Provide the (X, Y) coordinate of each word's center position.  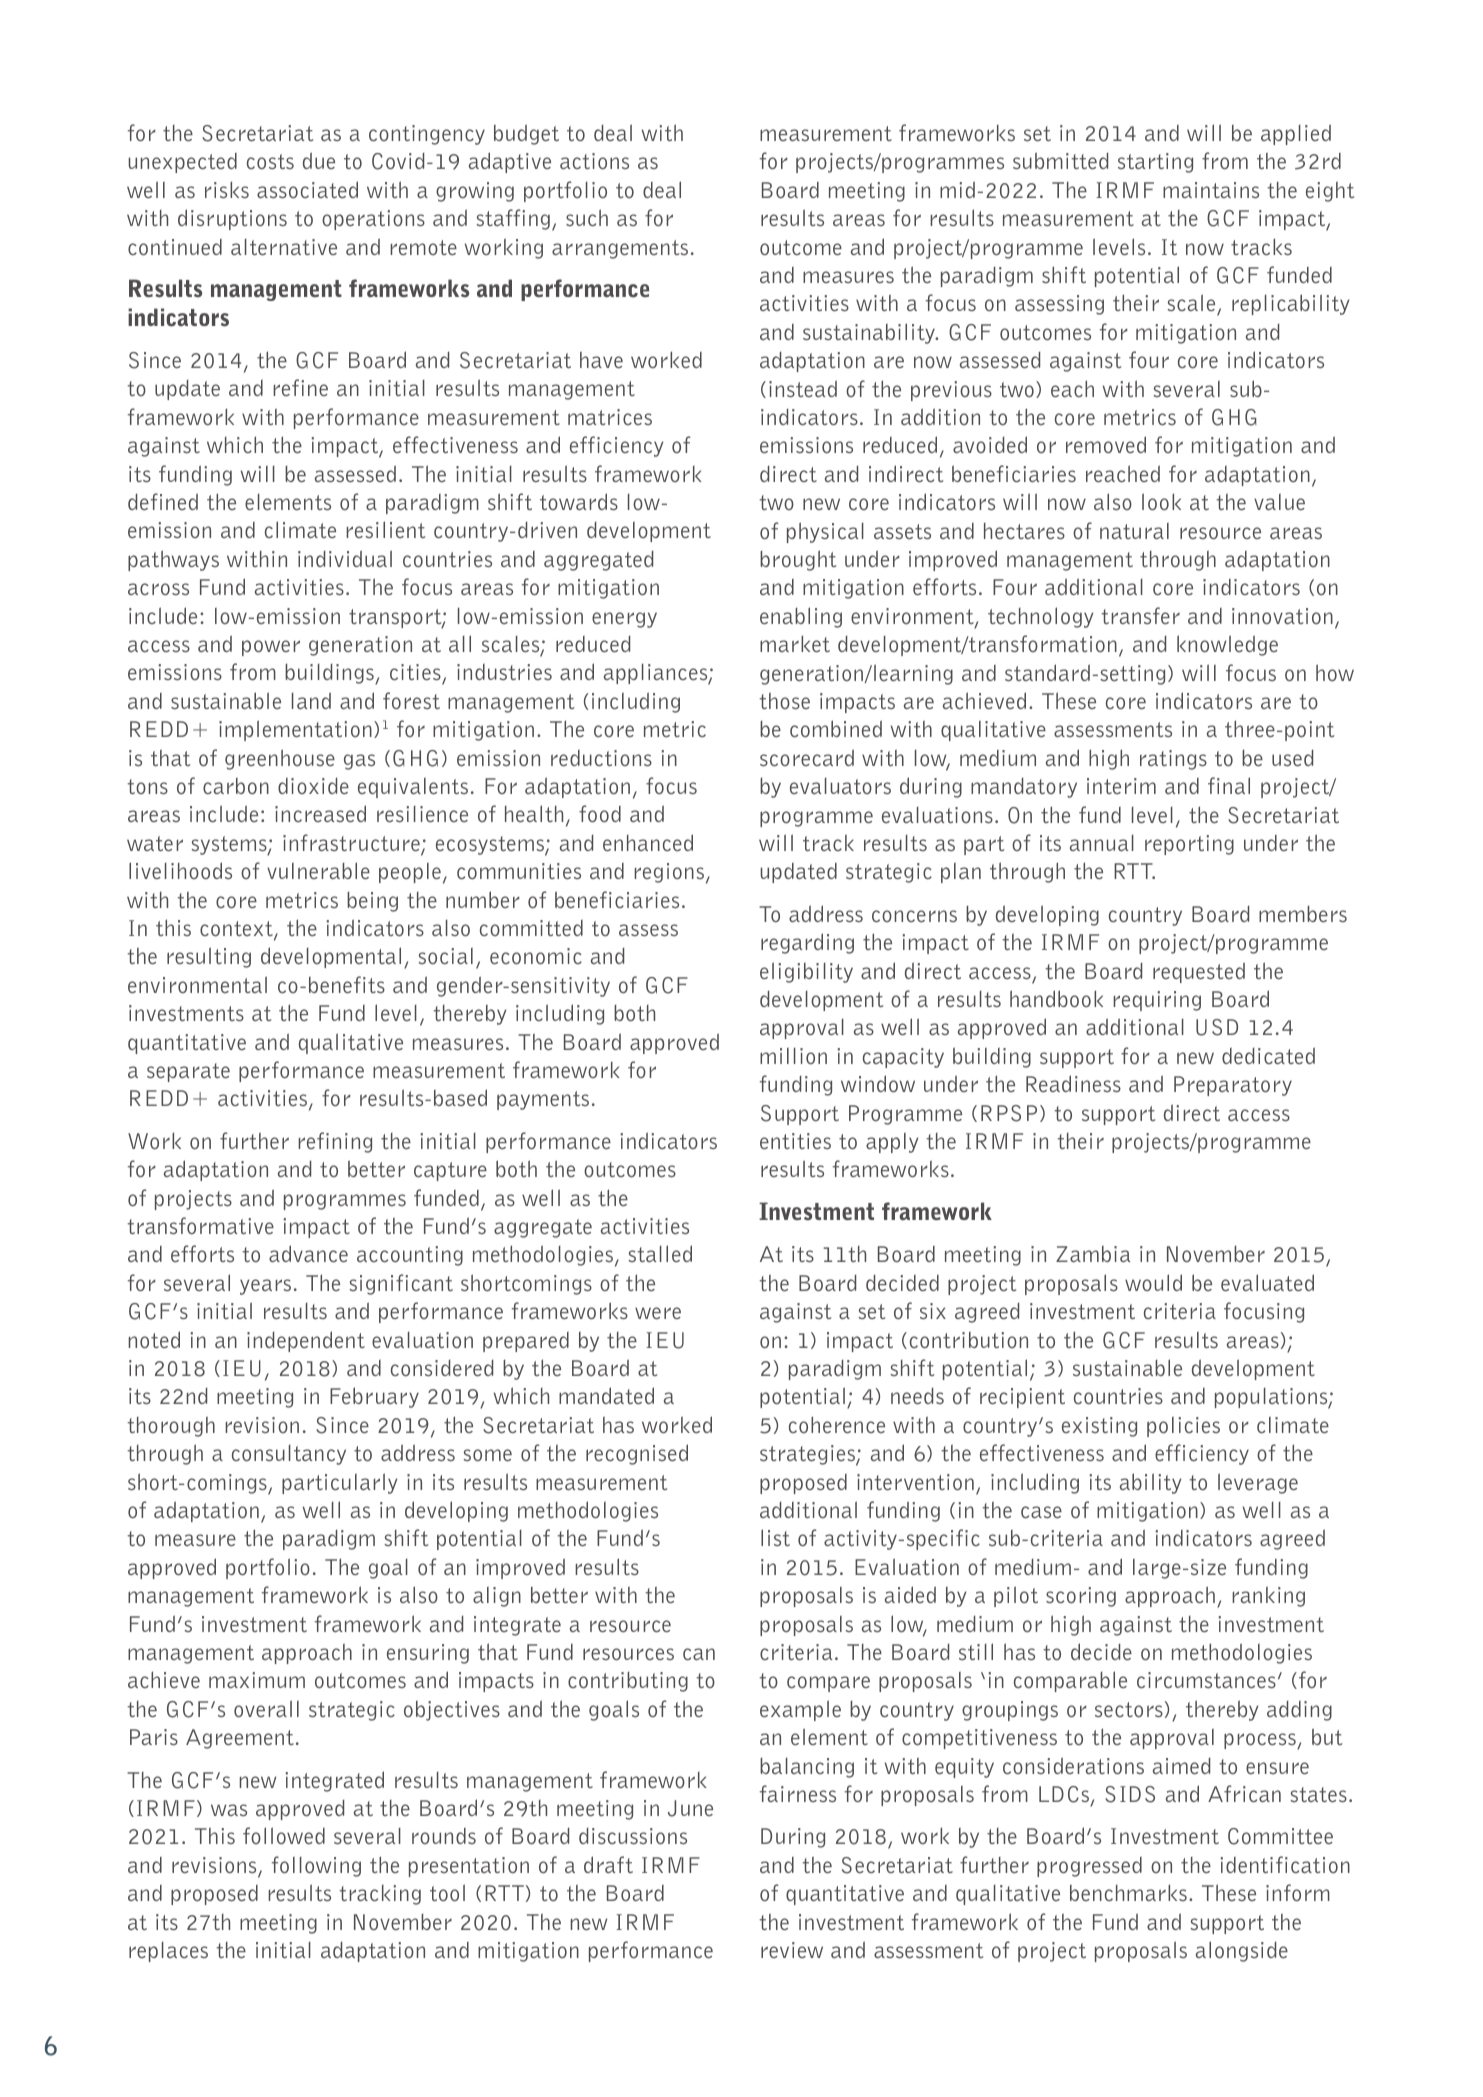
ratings (1173, 760)
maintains (1211, 190)
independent (306, 1341)
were (658, 1313)
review (792, 1950)
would (1153, 1282)
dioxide (313, 786)
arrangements (620, 249)
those (784, 700)
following (316, 1866)
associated (307, 189)
